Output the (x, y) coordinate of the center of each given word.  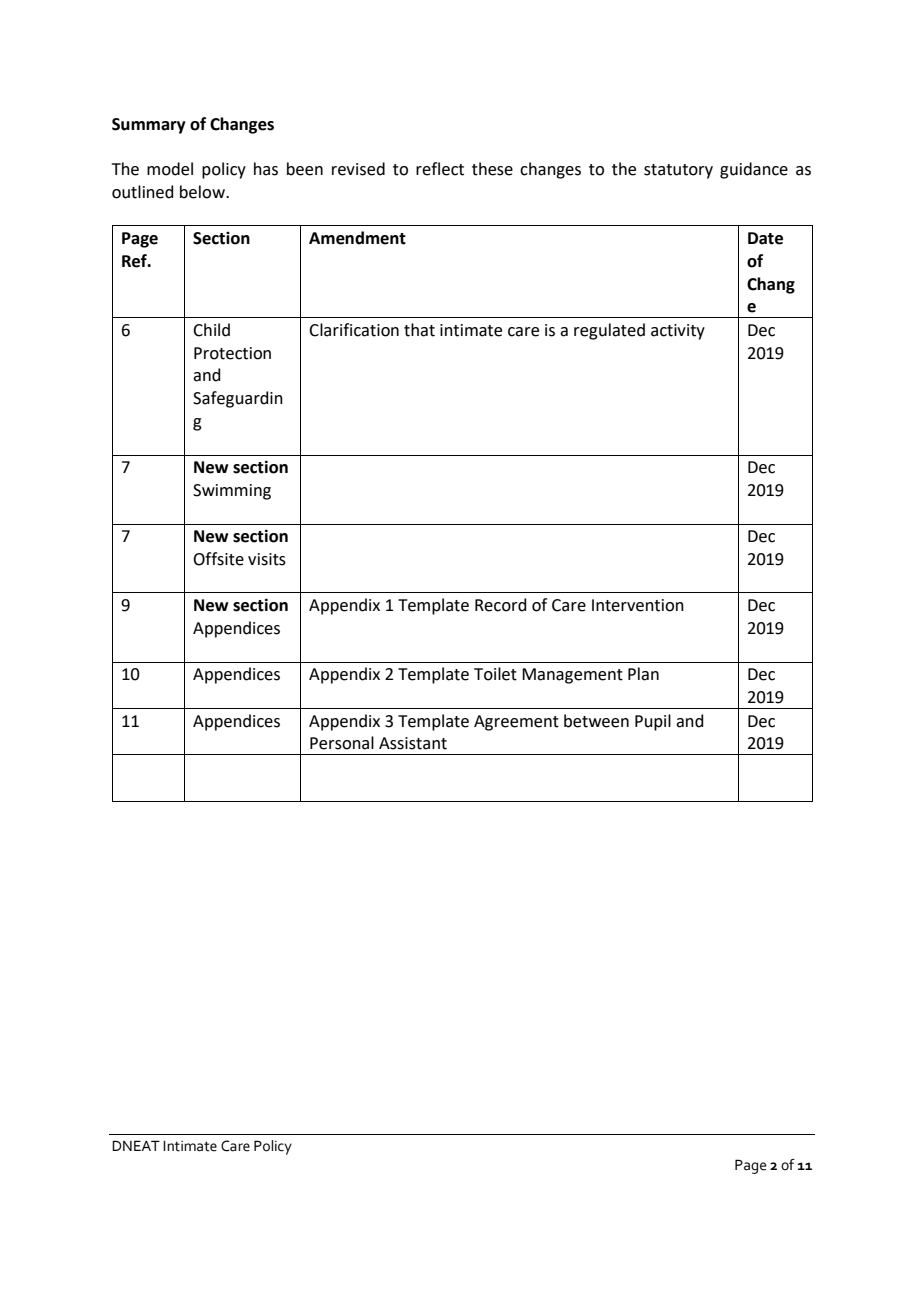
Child (211, 330)
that (419, 330)
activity (678, 332)
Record (501, 605)
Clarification (354, 330)
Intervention (638, 605)
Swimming (232, 492)
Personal (342, 743)
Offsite (218, 559)
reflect (440, 169)
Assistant (413, 743)
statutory (678, 171)
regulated (609, 331)
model (170, 169)
